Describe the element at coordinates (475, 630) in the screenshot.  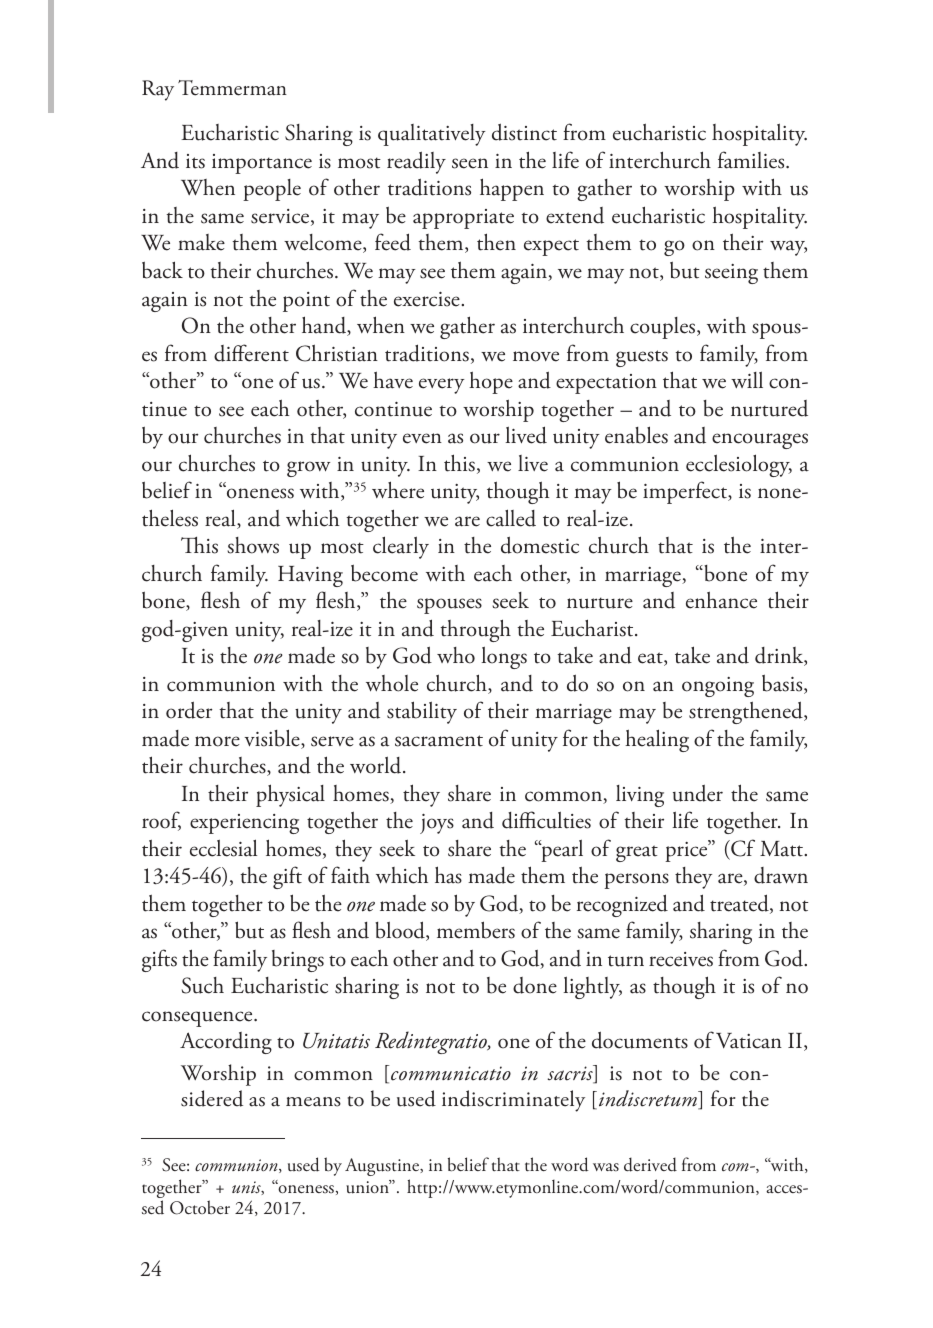
I see `through` at that location.
